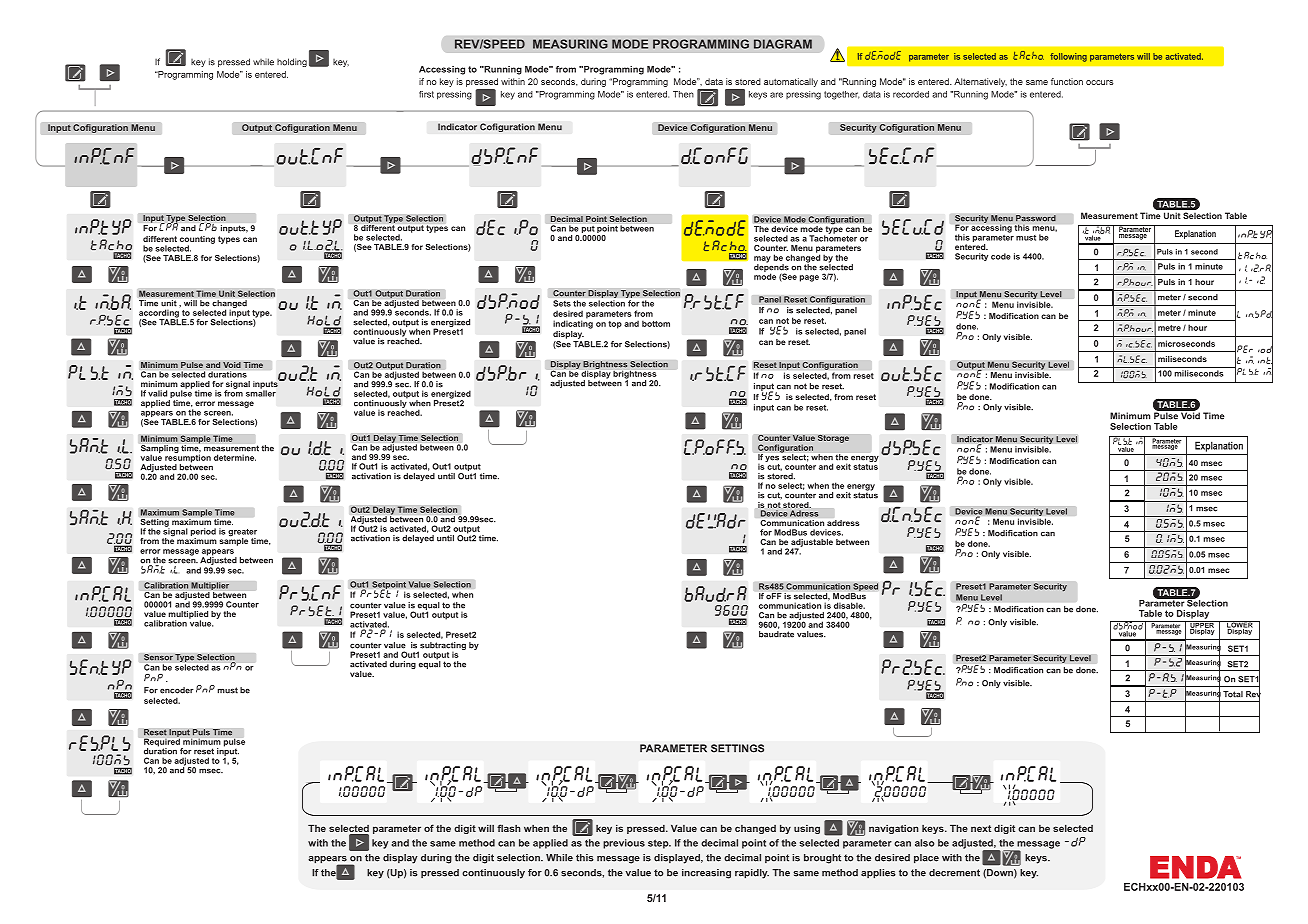 This screenshot has height=924, width=1308. I want to click on Storage, so click(833, 438).
